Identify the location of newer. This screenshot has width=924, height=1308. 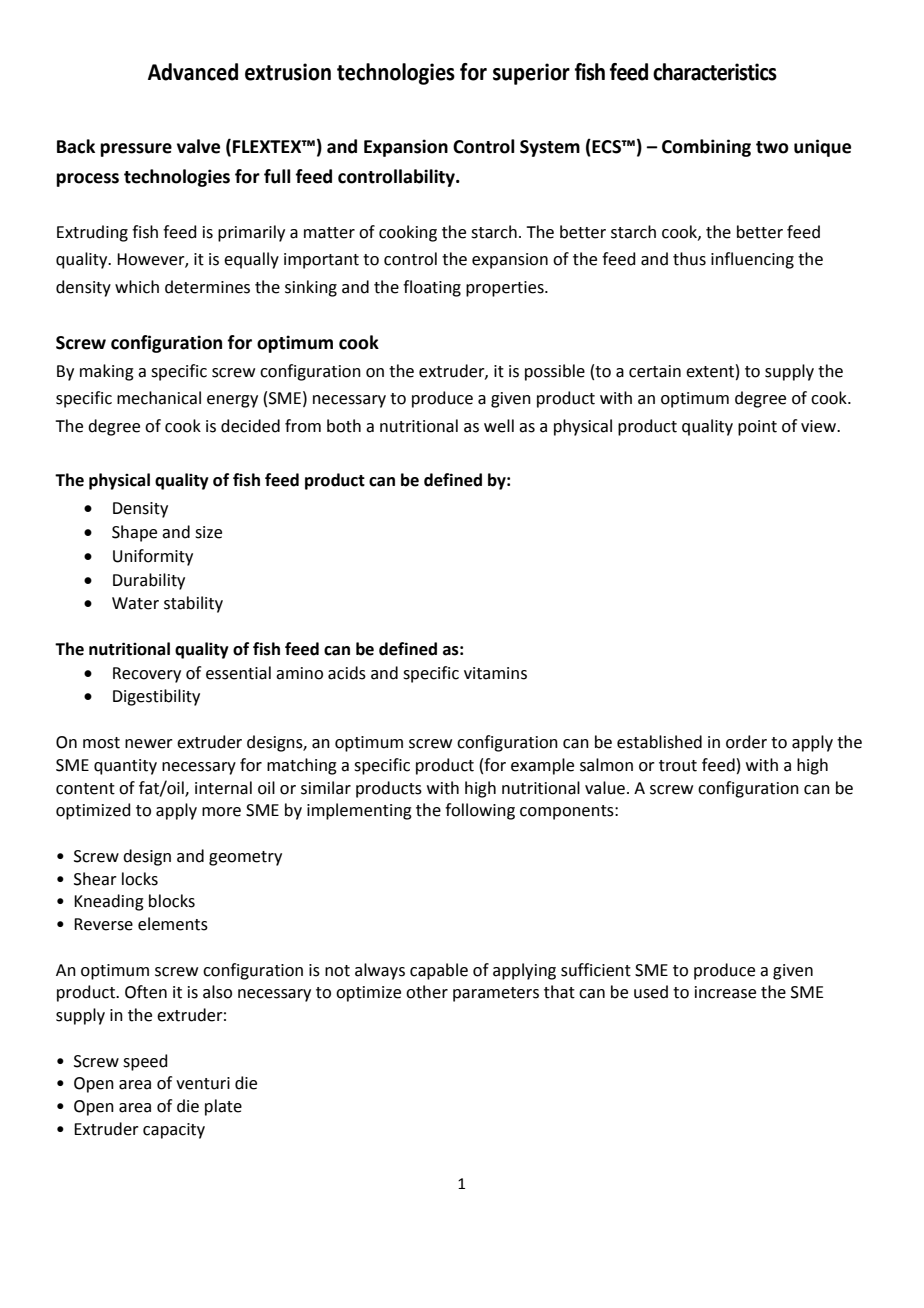
(149, 744).
